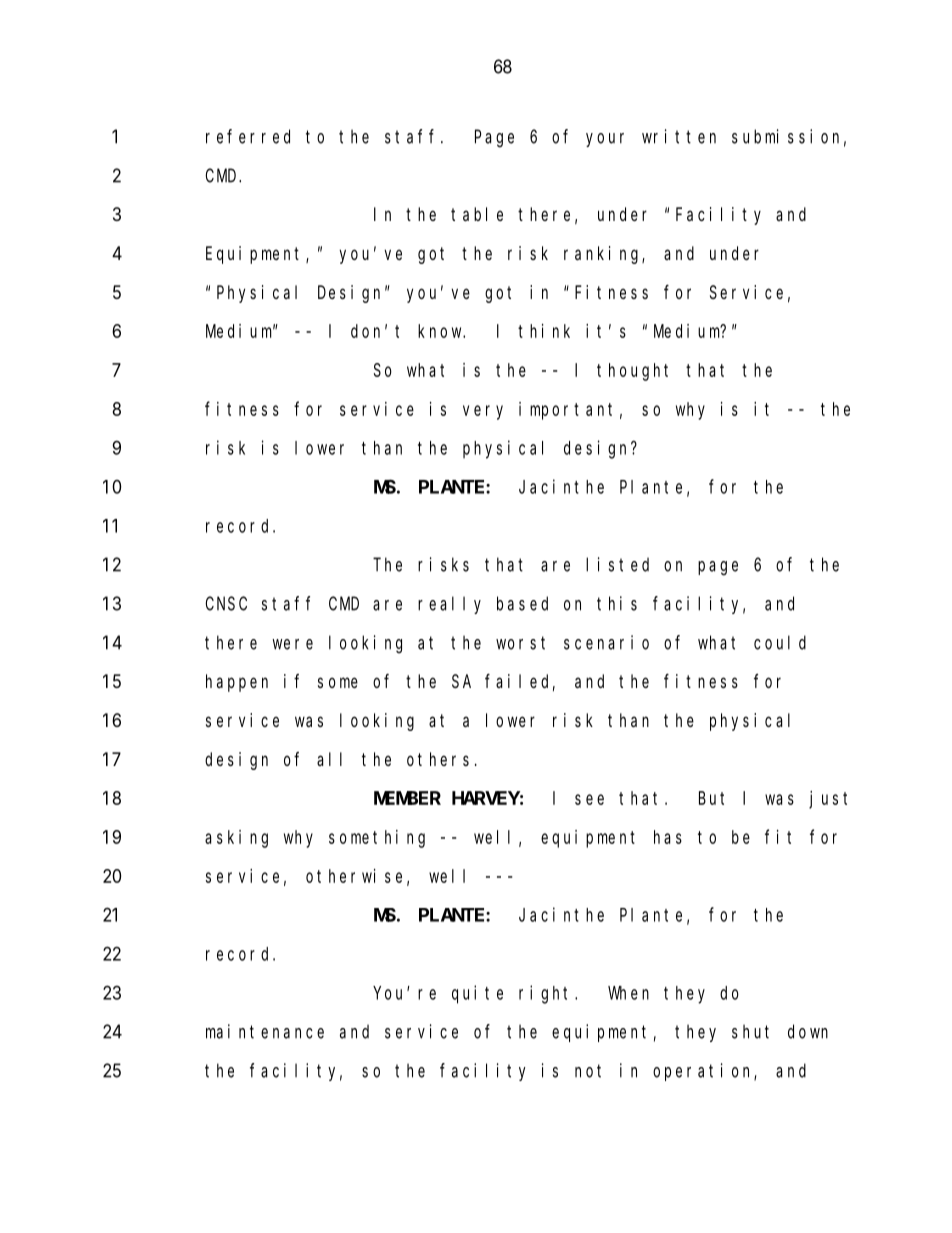  What do you see at coordinates (547, 994) in the screenshot?
I see `right` at bounding box center [547, 994].
